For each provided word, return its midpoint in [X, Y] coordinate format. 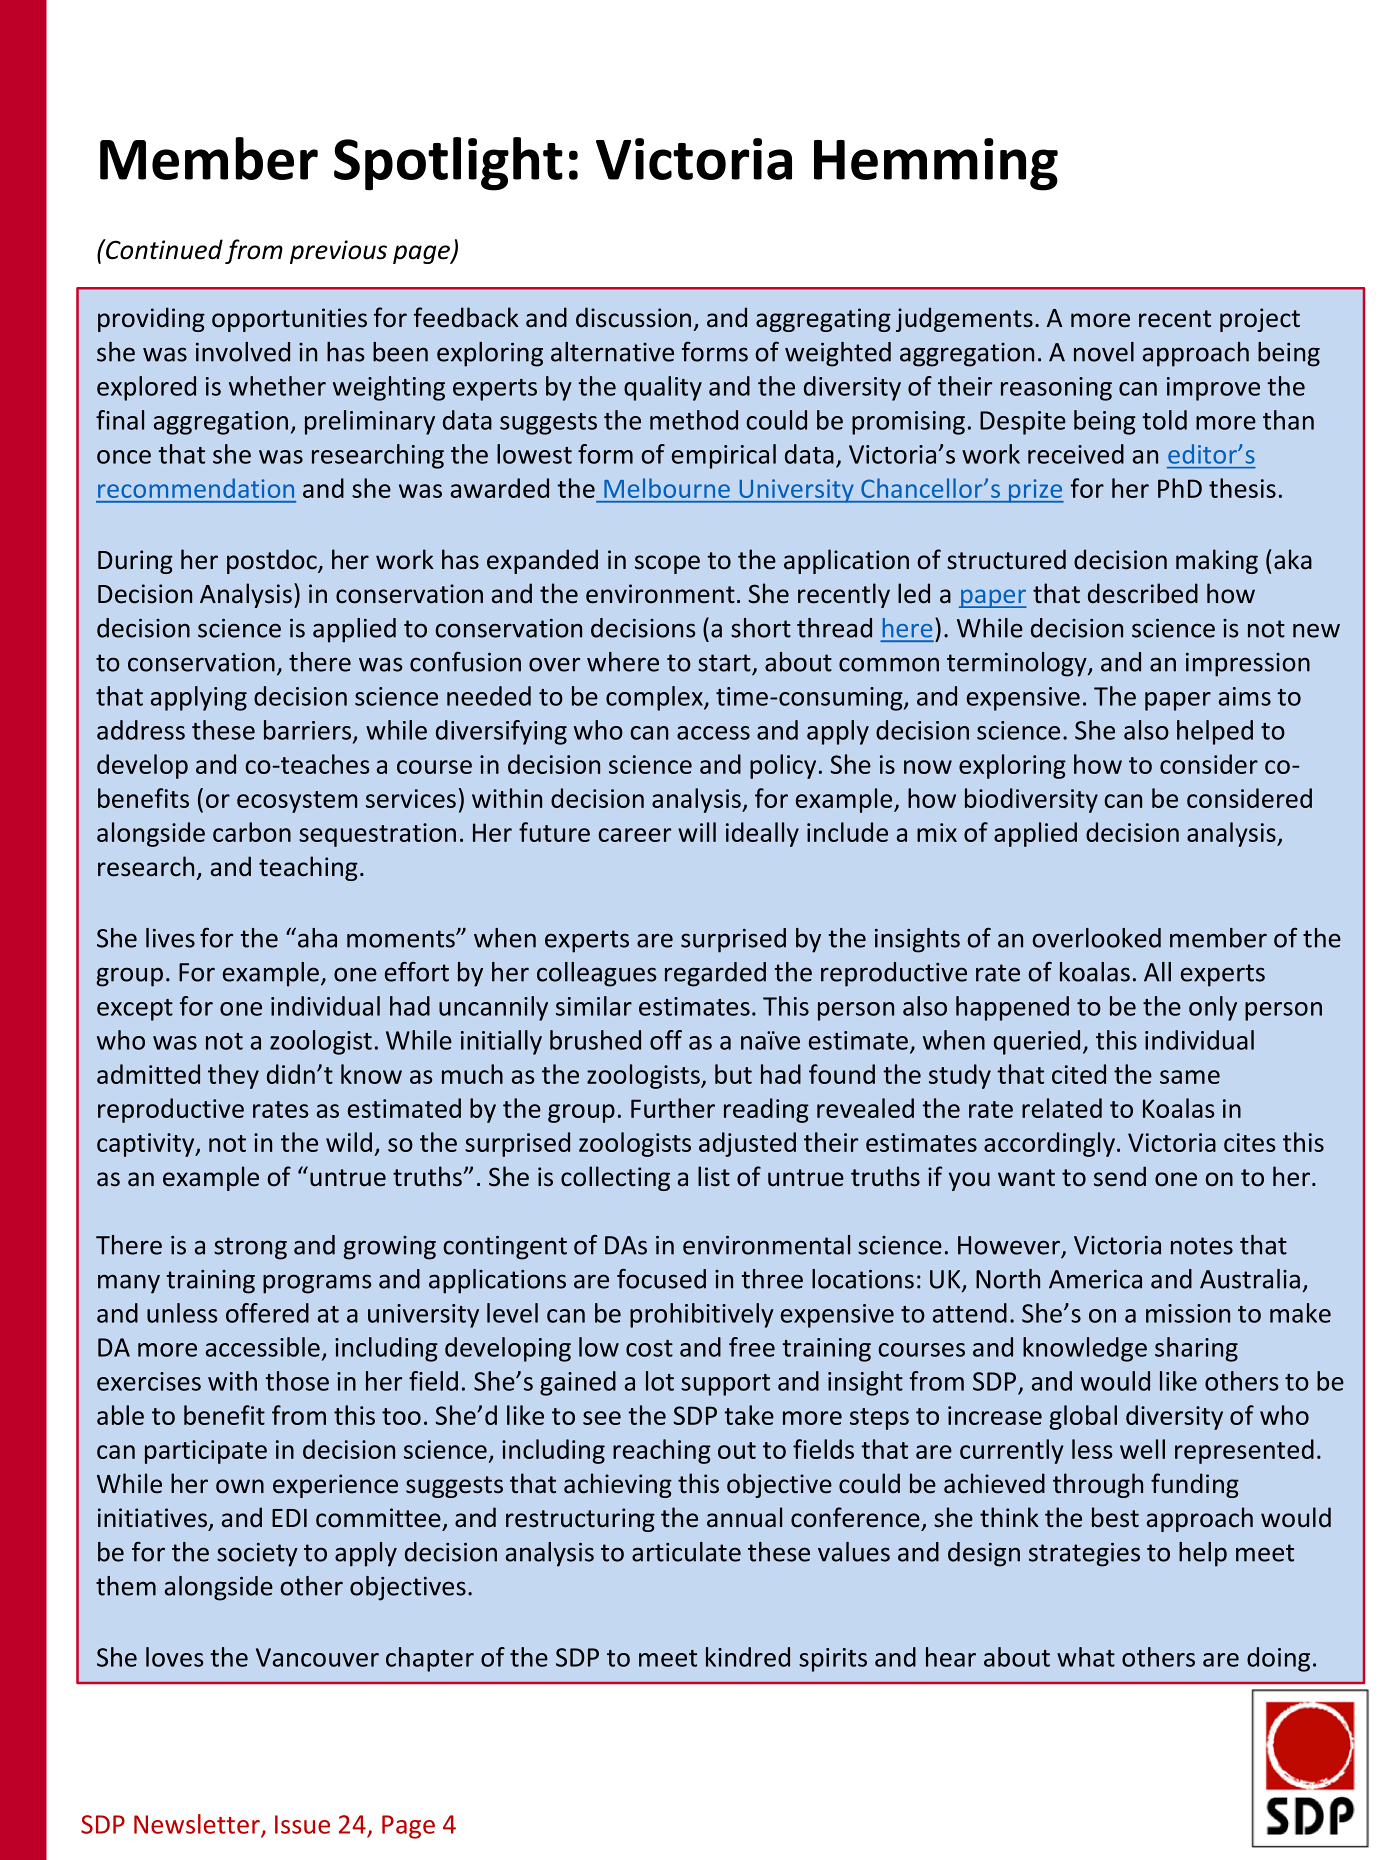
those [297, 1381]
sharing [1196, 1349]
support [725, 1385]
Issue [302, 1824]
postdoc [273, 561]
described [1143, 593]
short [761, 628]
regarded [715, 974]
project [1260, 320]
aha [317, 938]
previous [338, 252]
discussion [633, 317]
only [1213, 1008]
